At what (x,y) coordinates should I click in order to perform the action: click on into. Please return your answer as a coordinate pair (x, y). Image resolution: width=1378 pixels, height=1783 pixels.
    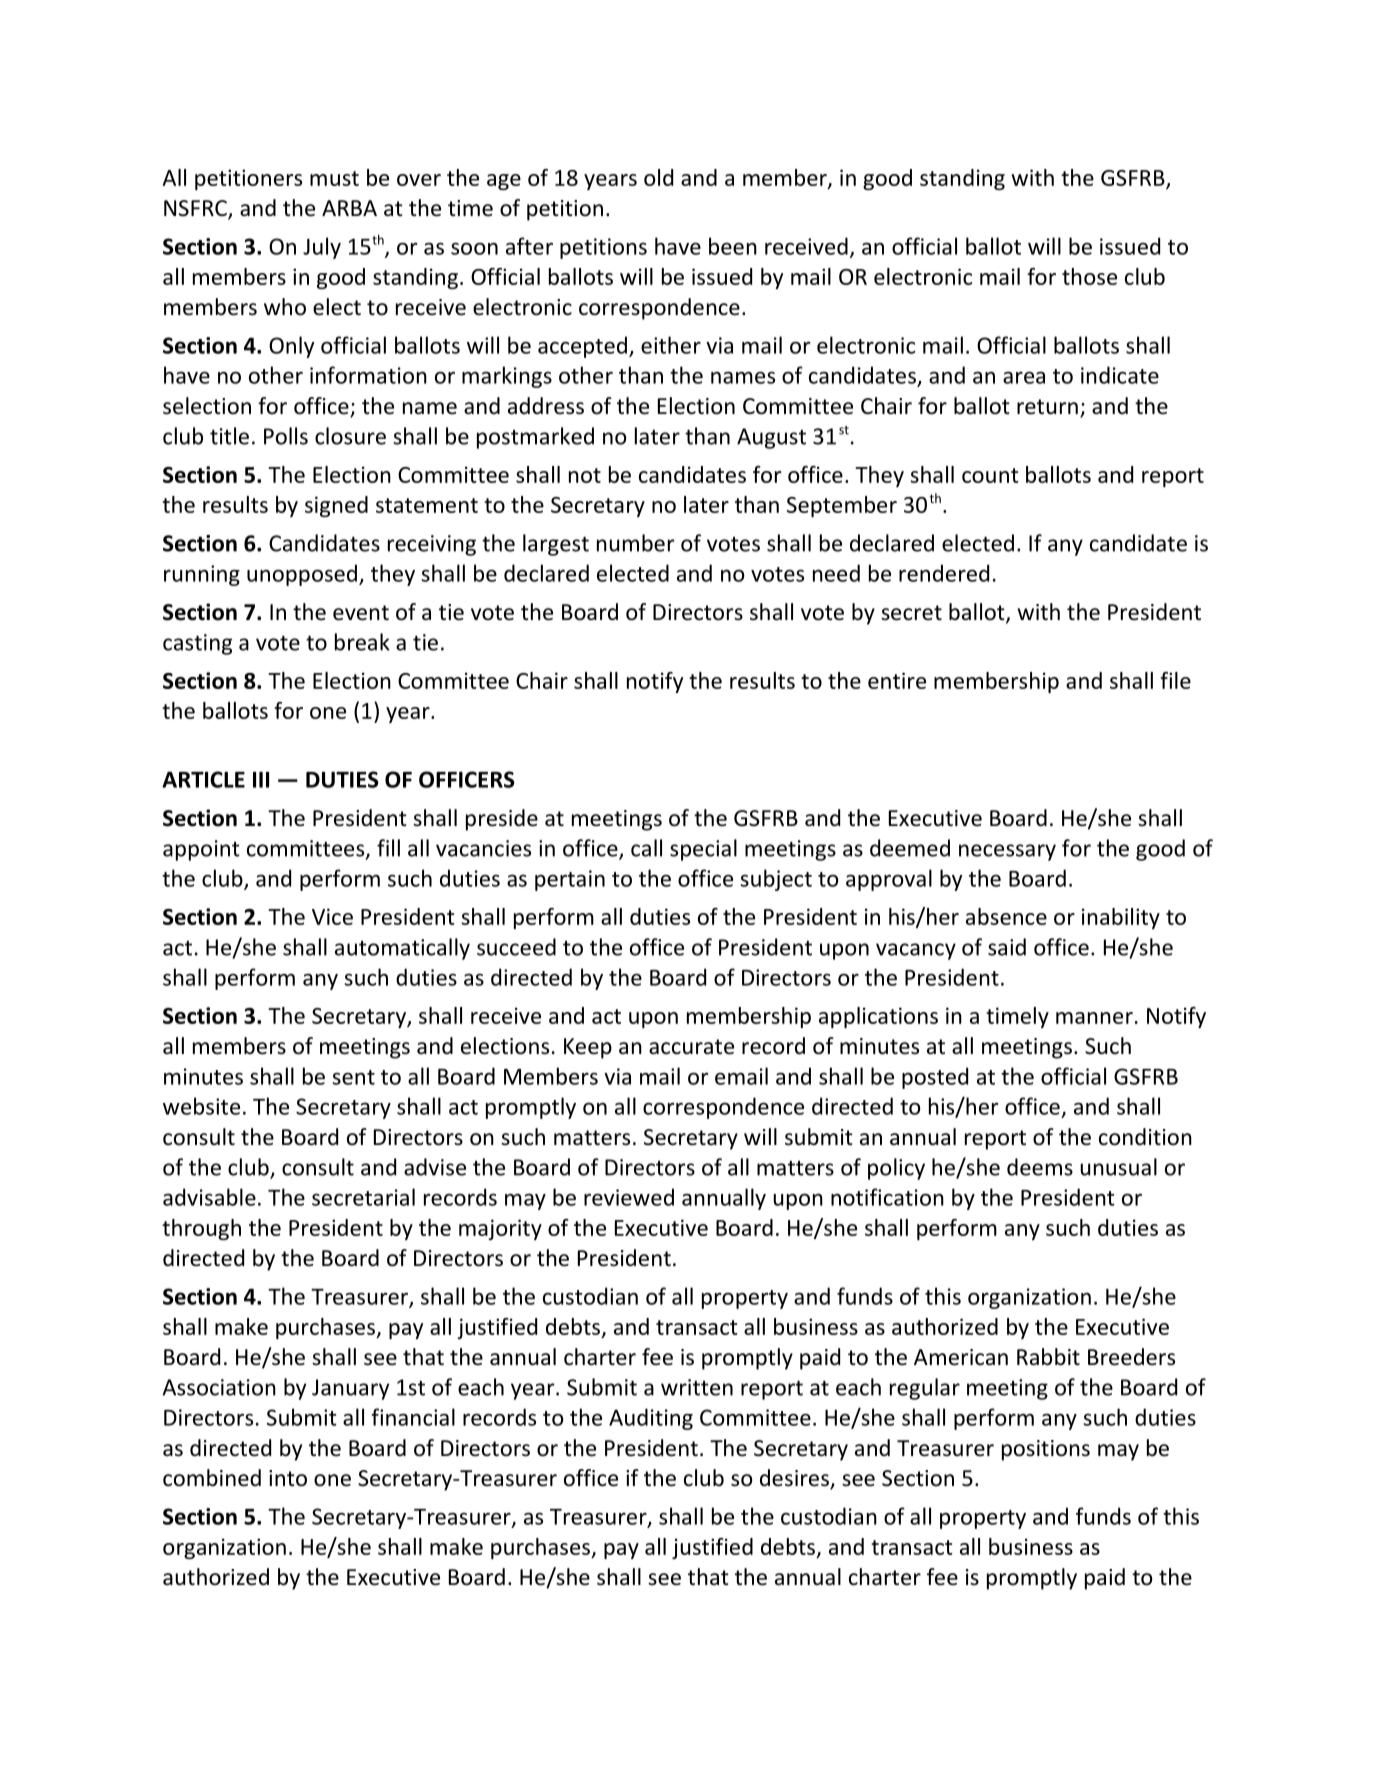
    Looking at the image, I should click on (288, 1478).
